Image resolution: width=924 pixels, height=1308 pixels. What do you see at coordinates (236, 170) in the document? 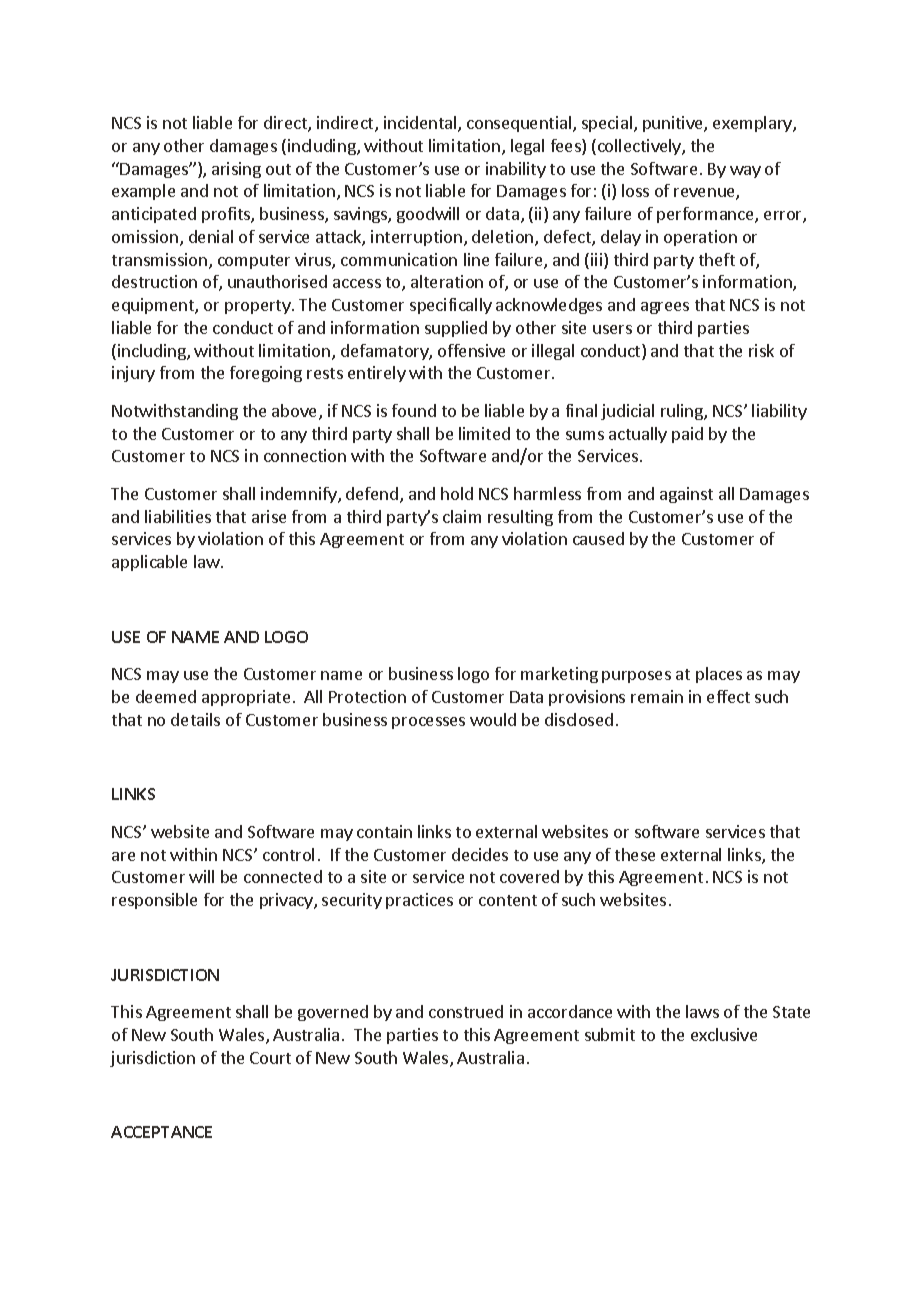
I see `arising` at bounding box center [236, 170].
